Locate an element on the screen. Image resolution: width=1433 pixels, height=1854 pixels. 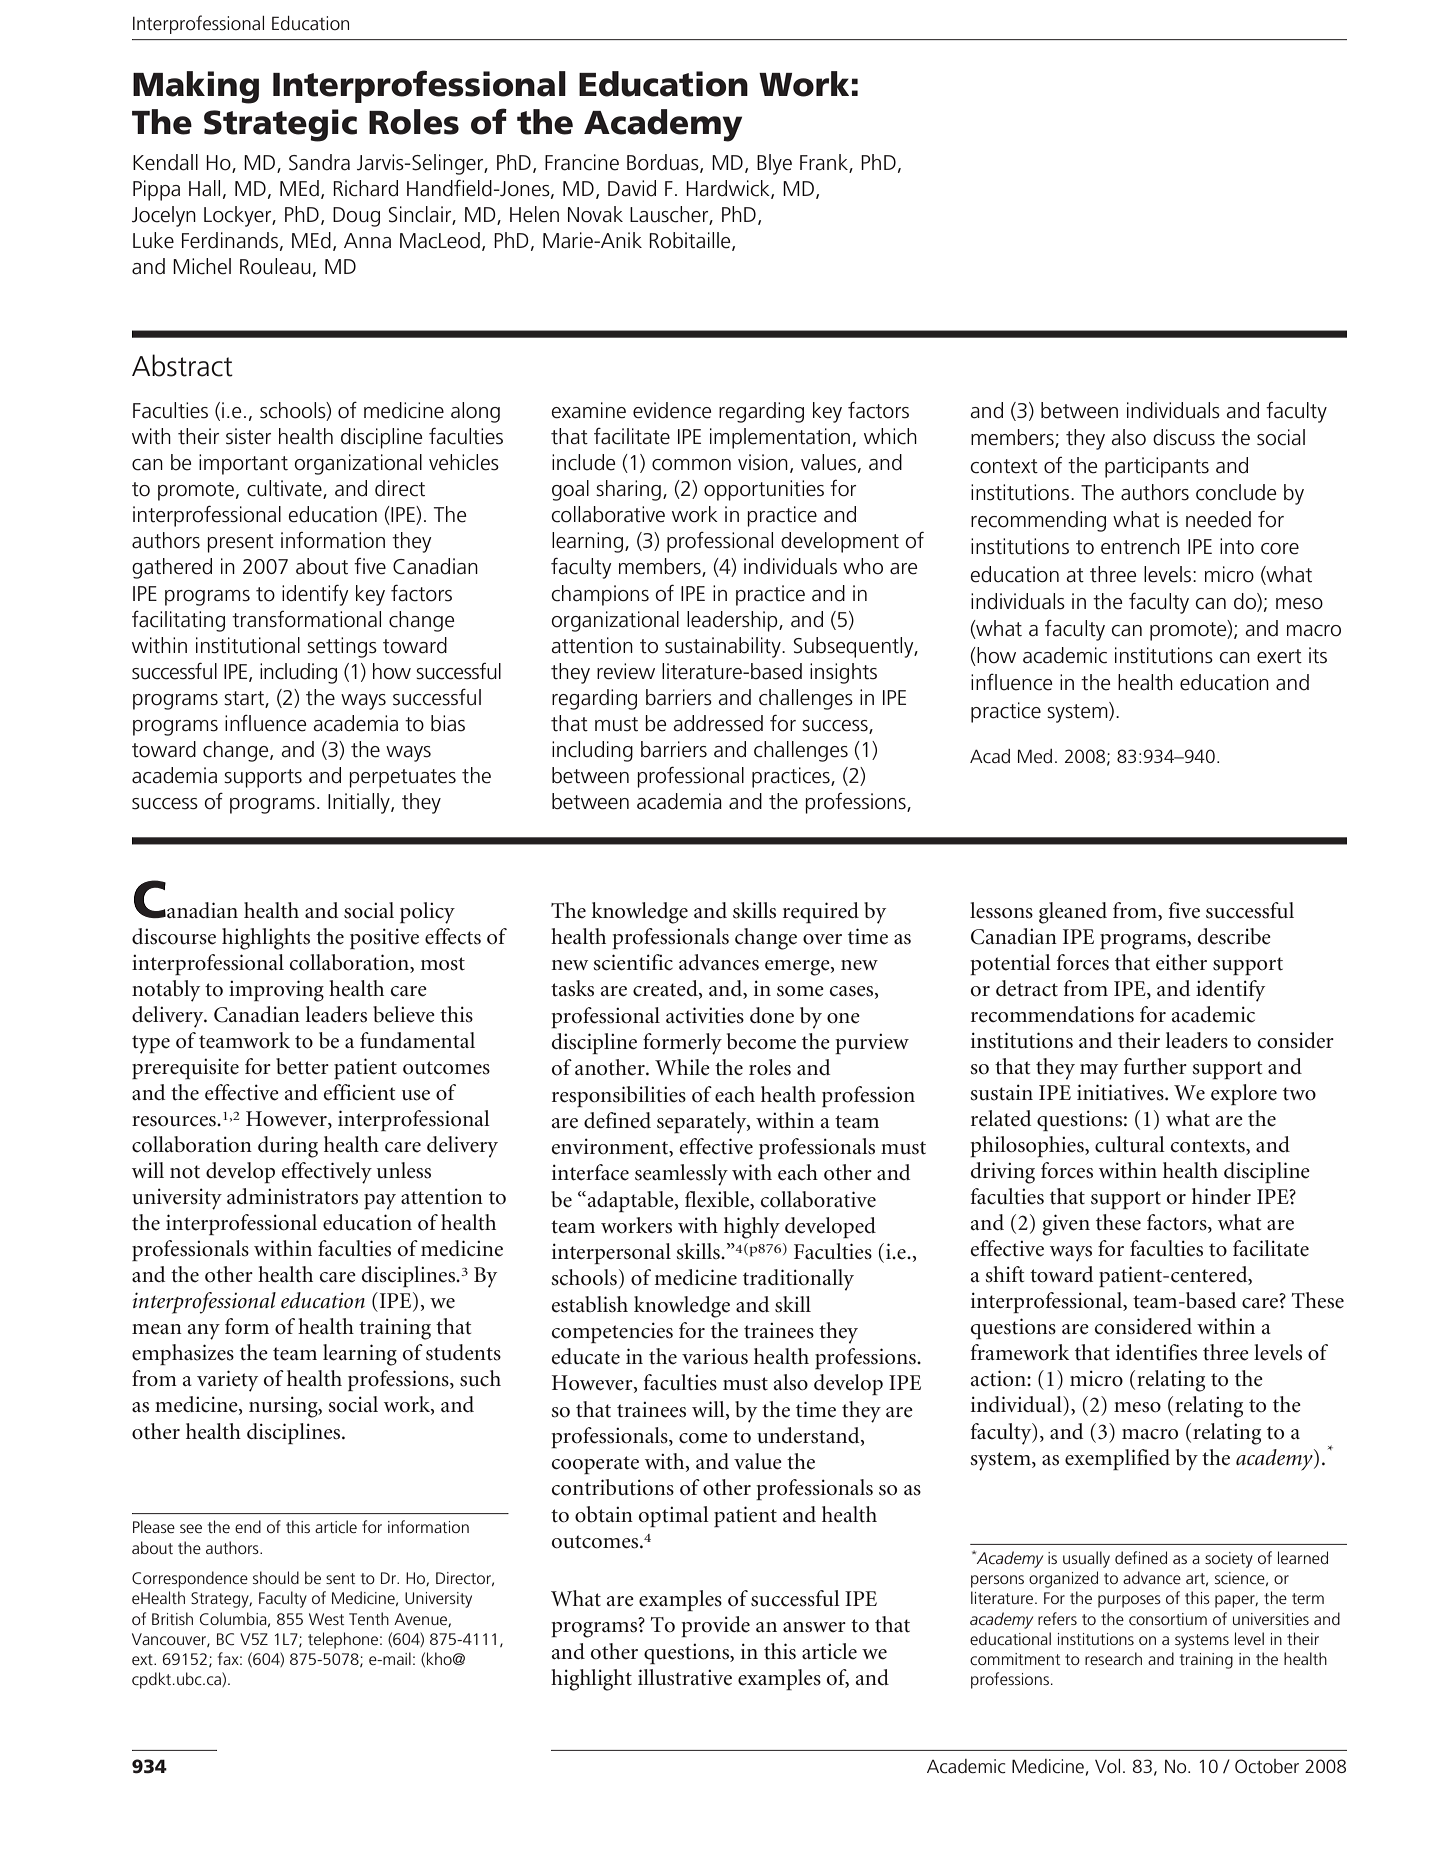
Vol is located at coordinates (1107, 1766).
